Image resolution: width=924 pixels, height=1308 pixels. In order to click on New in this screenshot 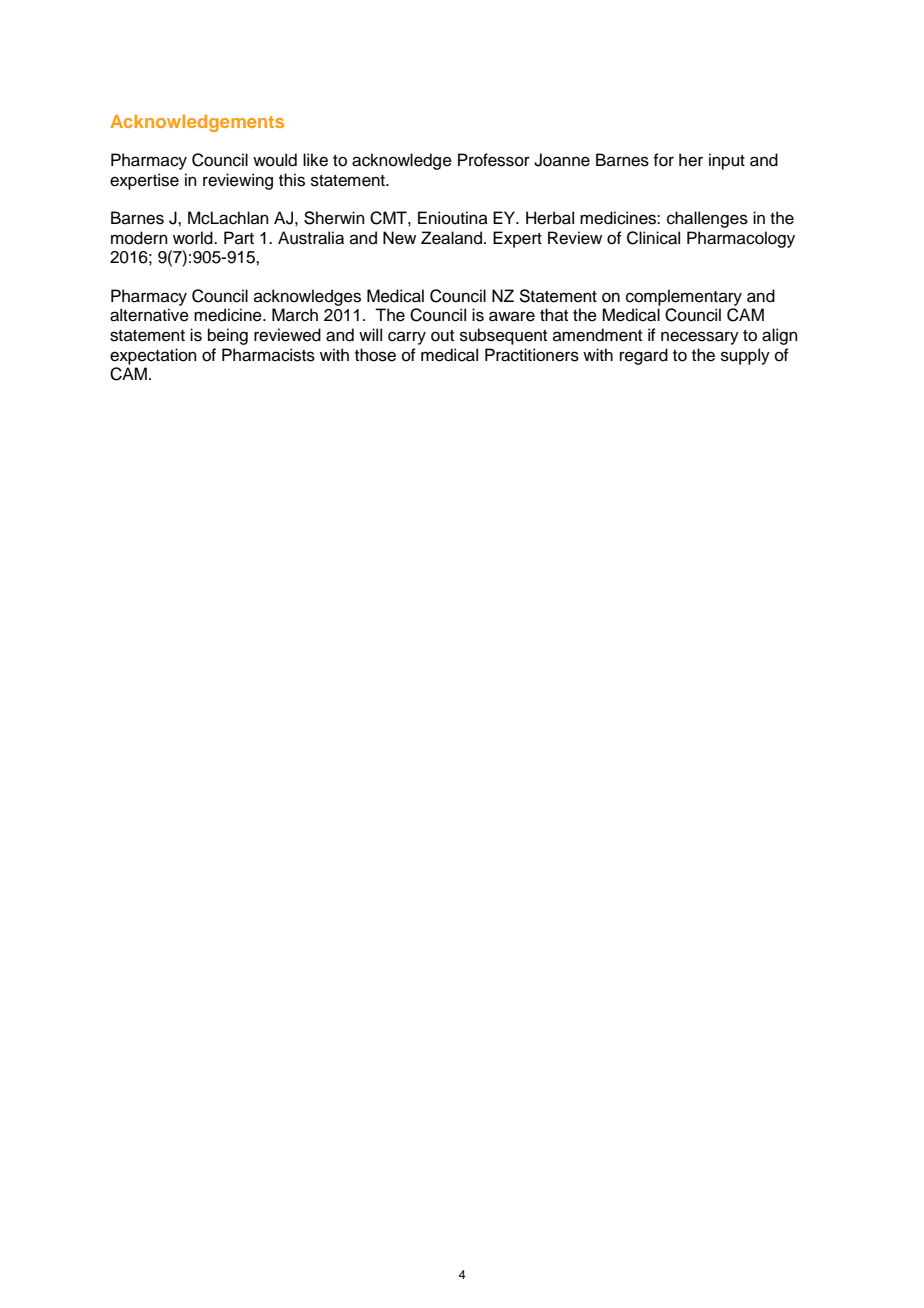, I will do `click(399, 238)`.
